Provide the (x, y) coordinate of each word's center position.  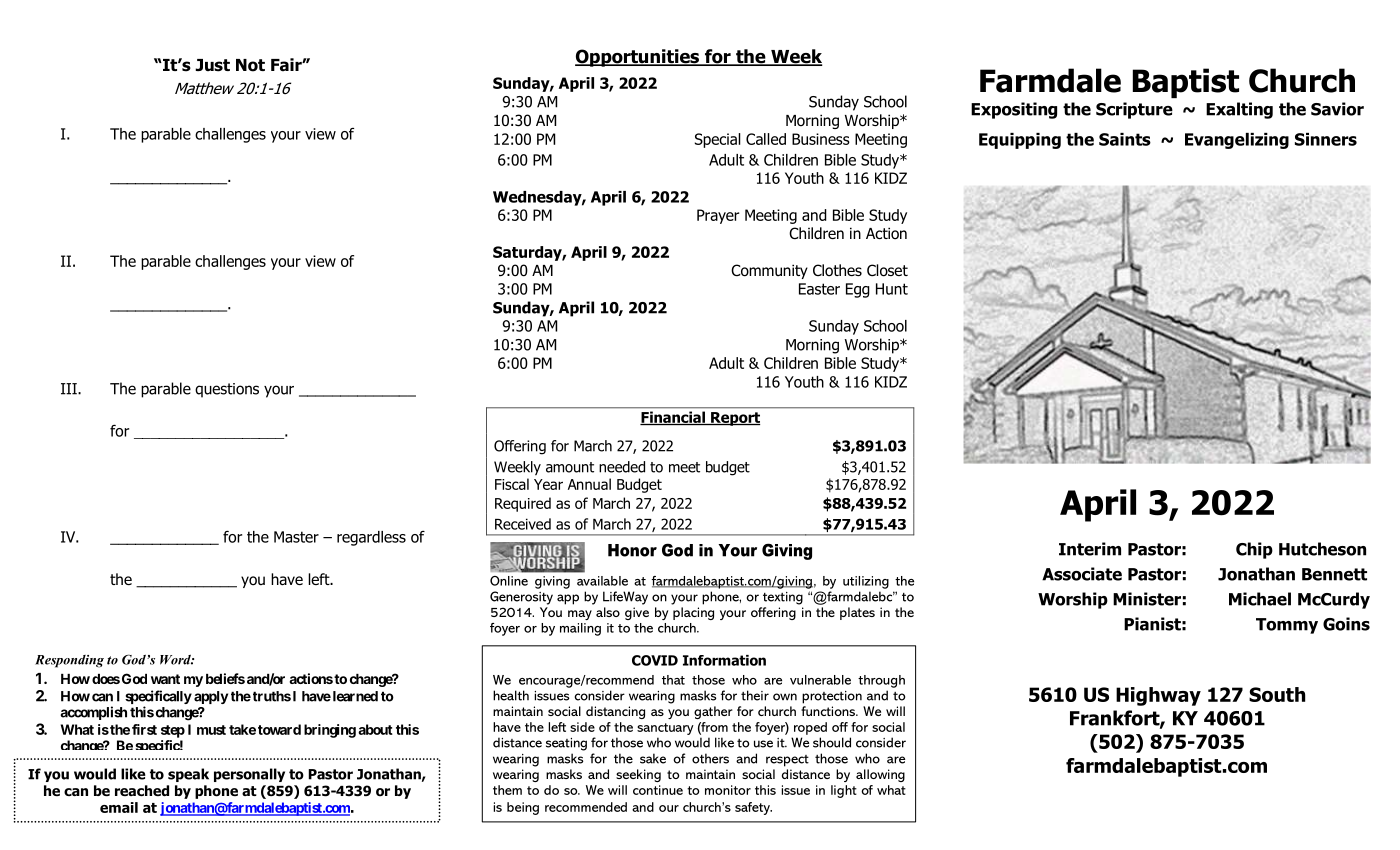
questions (227, 390)
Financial (673, 418)
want (165, 679)
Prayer (718, 216)
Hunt (892, 289)
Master (296, 537)
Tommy (1287, 626)
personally (249, 775)
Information (724, 660)
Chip (1254, 550)
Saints (1125, 139)
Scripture (1134, 110)
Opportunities (638, 58)
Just (212, 65)
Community (769, 271)
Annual (589, 484)
